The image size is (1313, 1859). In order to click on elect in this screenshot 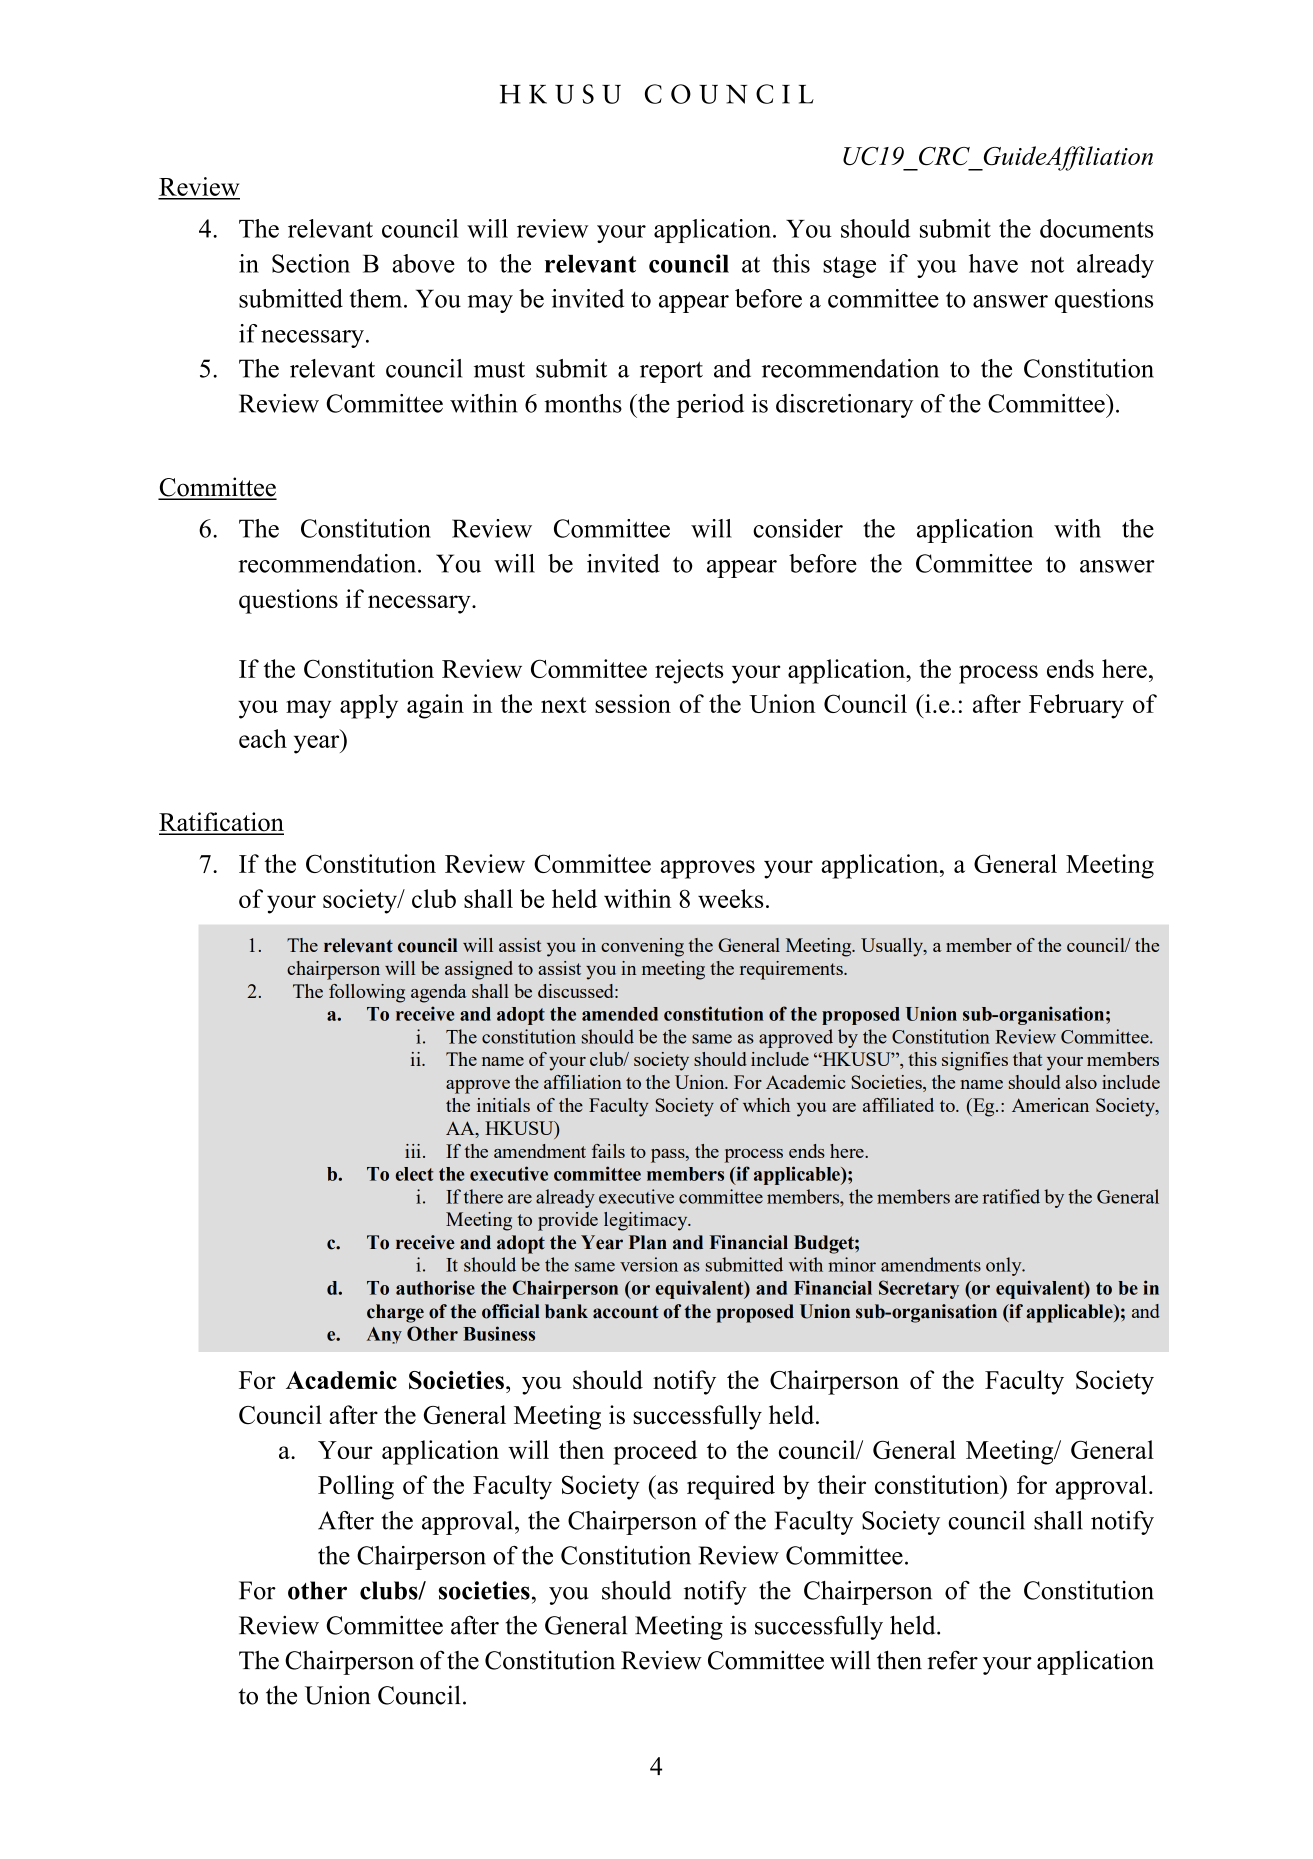, I will do `click(414, 1174)`.
